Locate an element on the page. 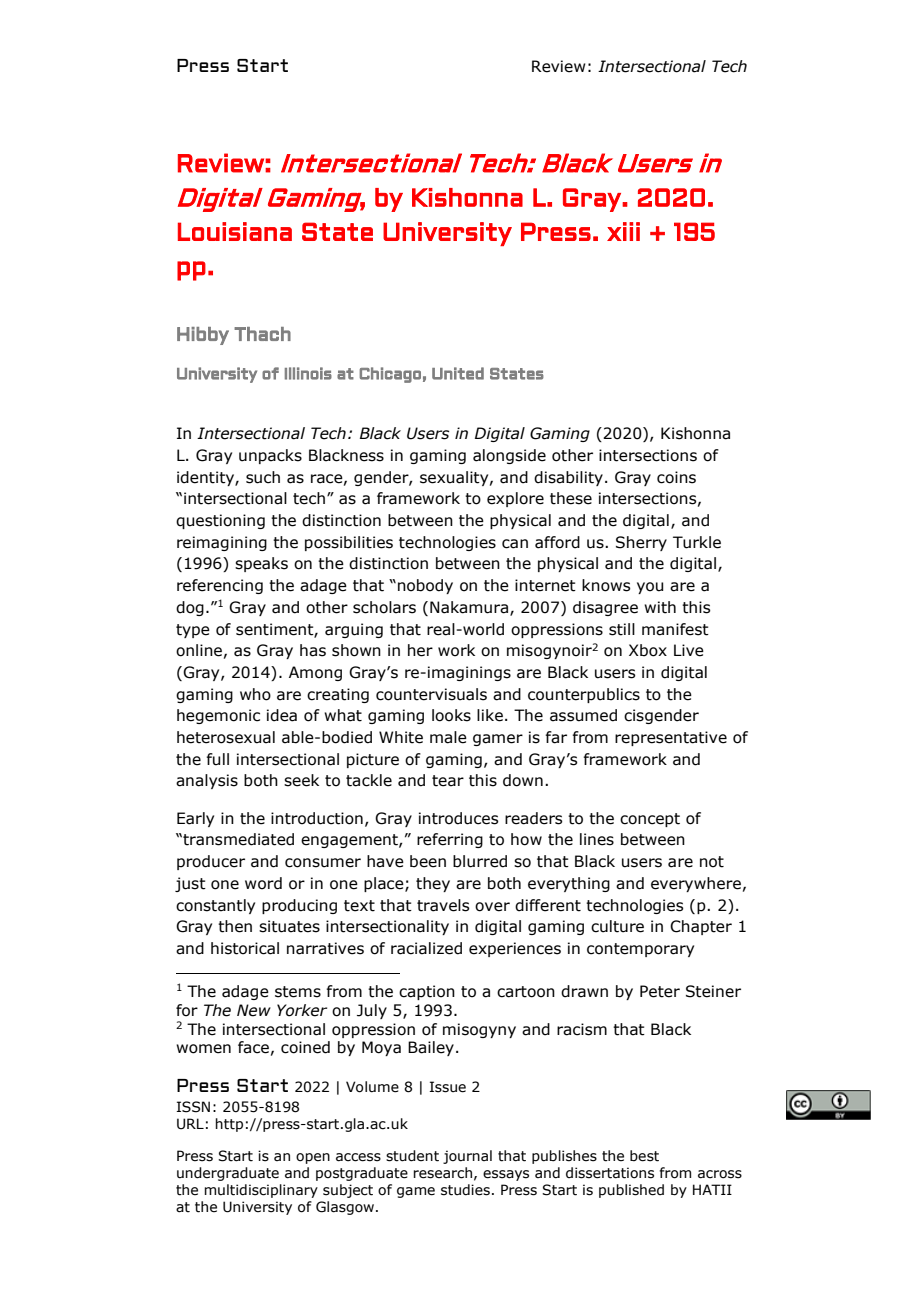 The width and height of the image is (924, 1308). multidisciplinary is located at coordinates (261, 1191).
